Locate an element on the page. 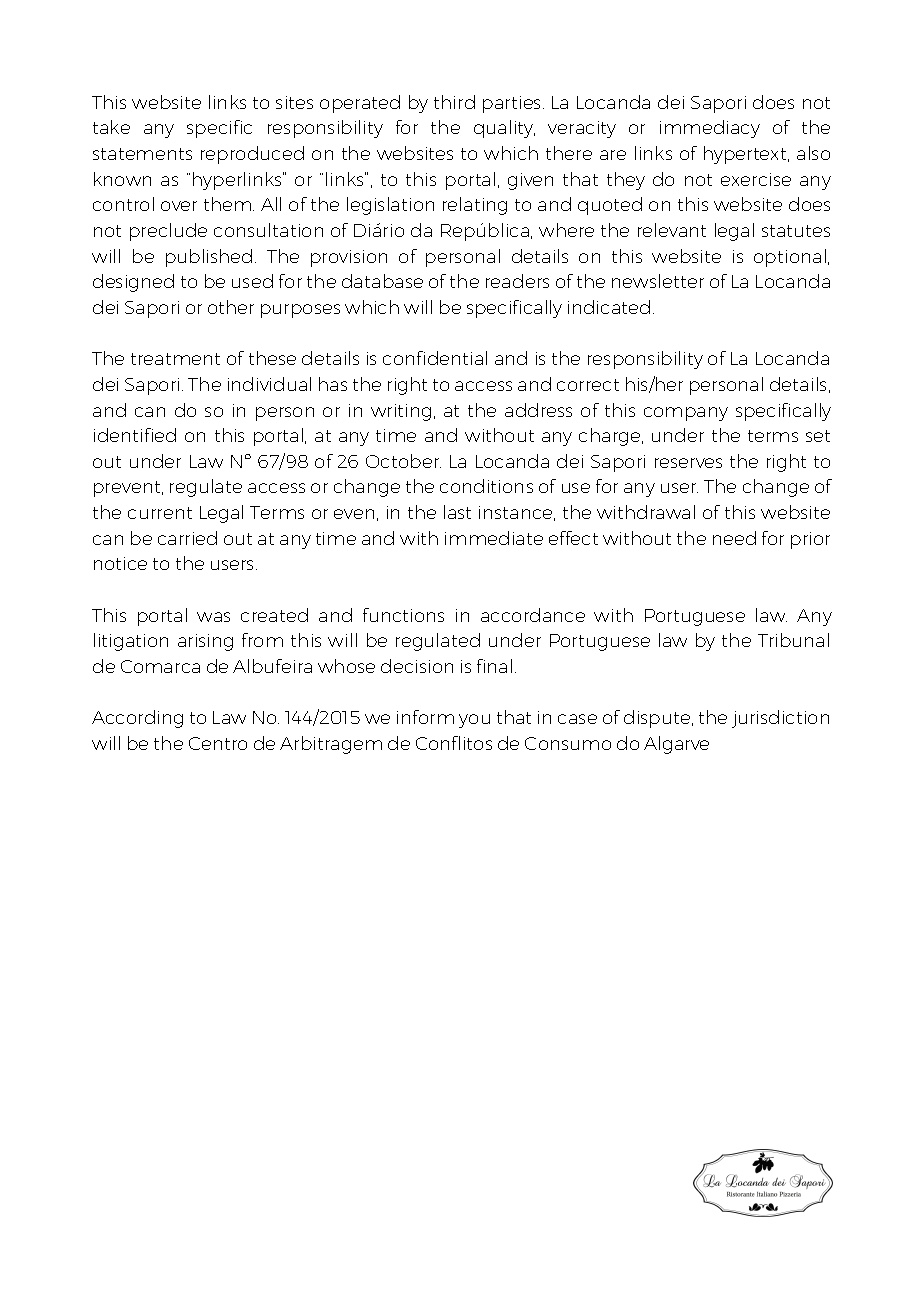  quality is located at coordinates (504, 129).
